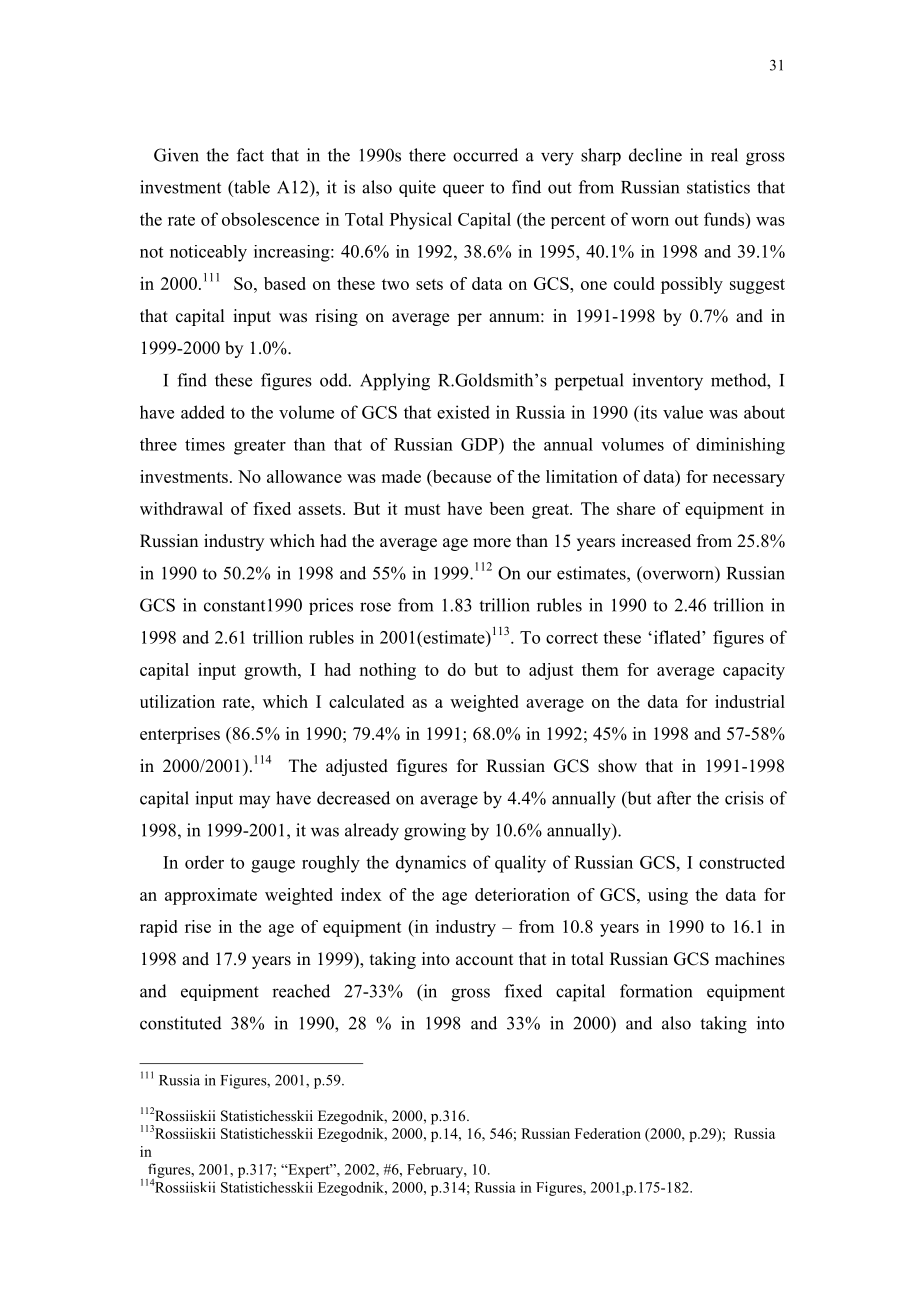 Image resolution: width=924 pixels, height=1308 pixels. What do you see at coordinates (366, 701) in the screenshot?
I see `calculated` at bounding box center [366, 701].
